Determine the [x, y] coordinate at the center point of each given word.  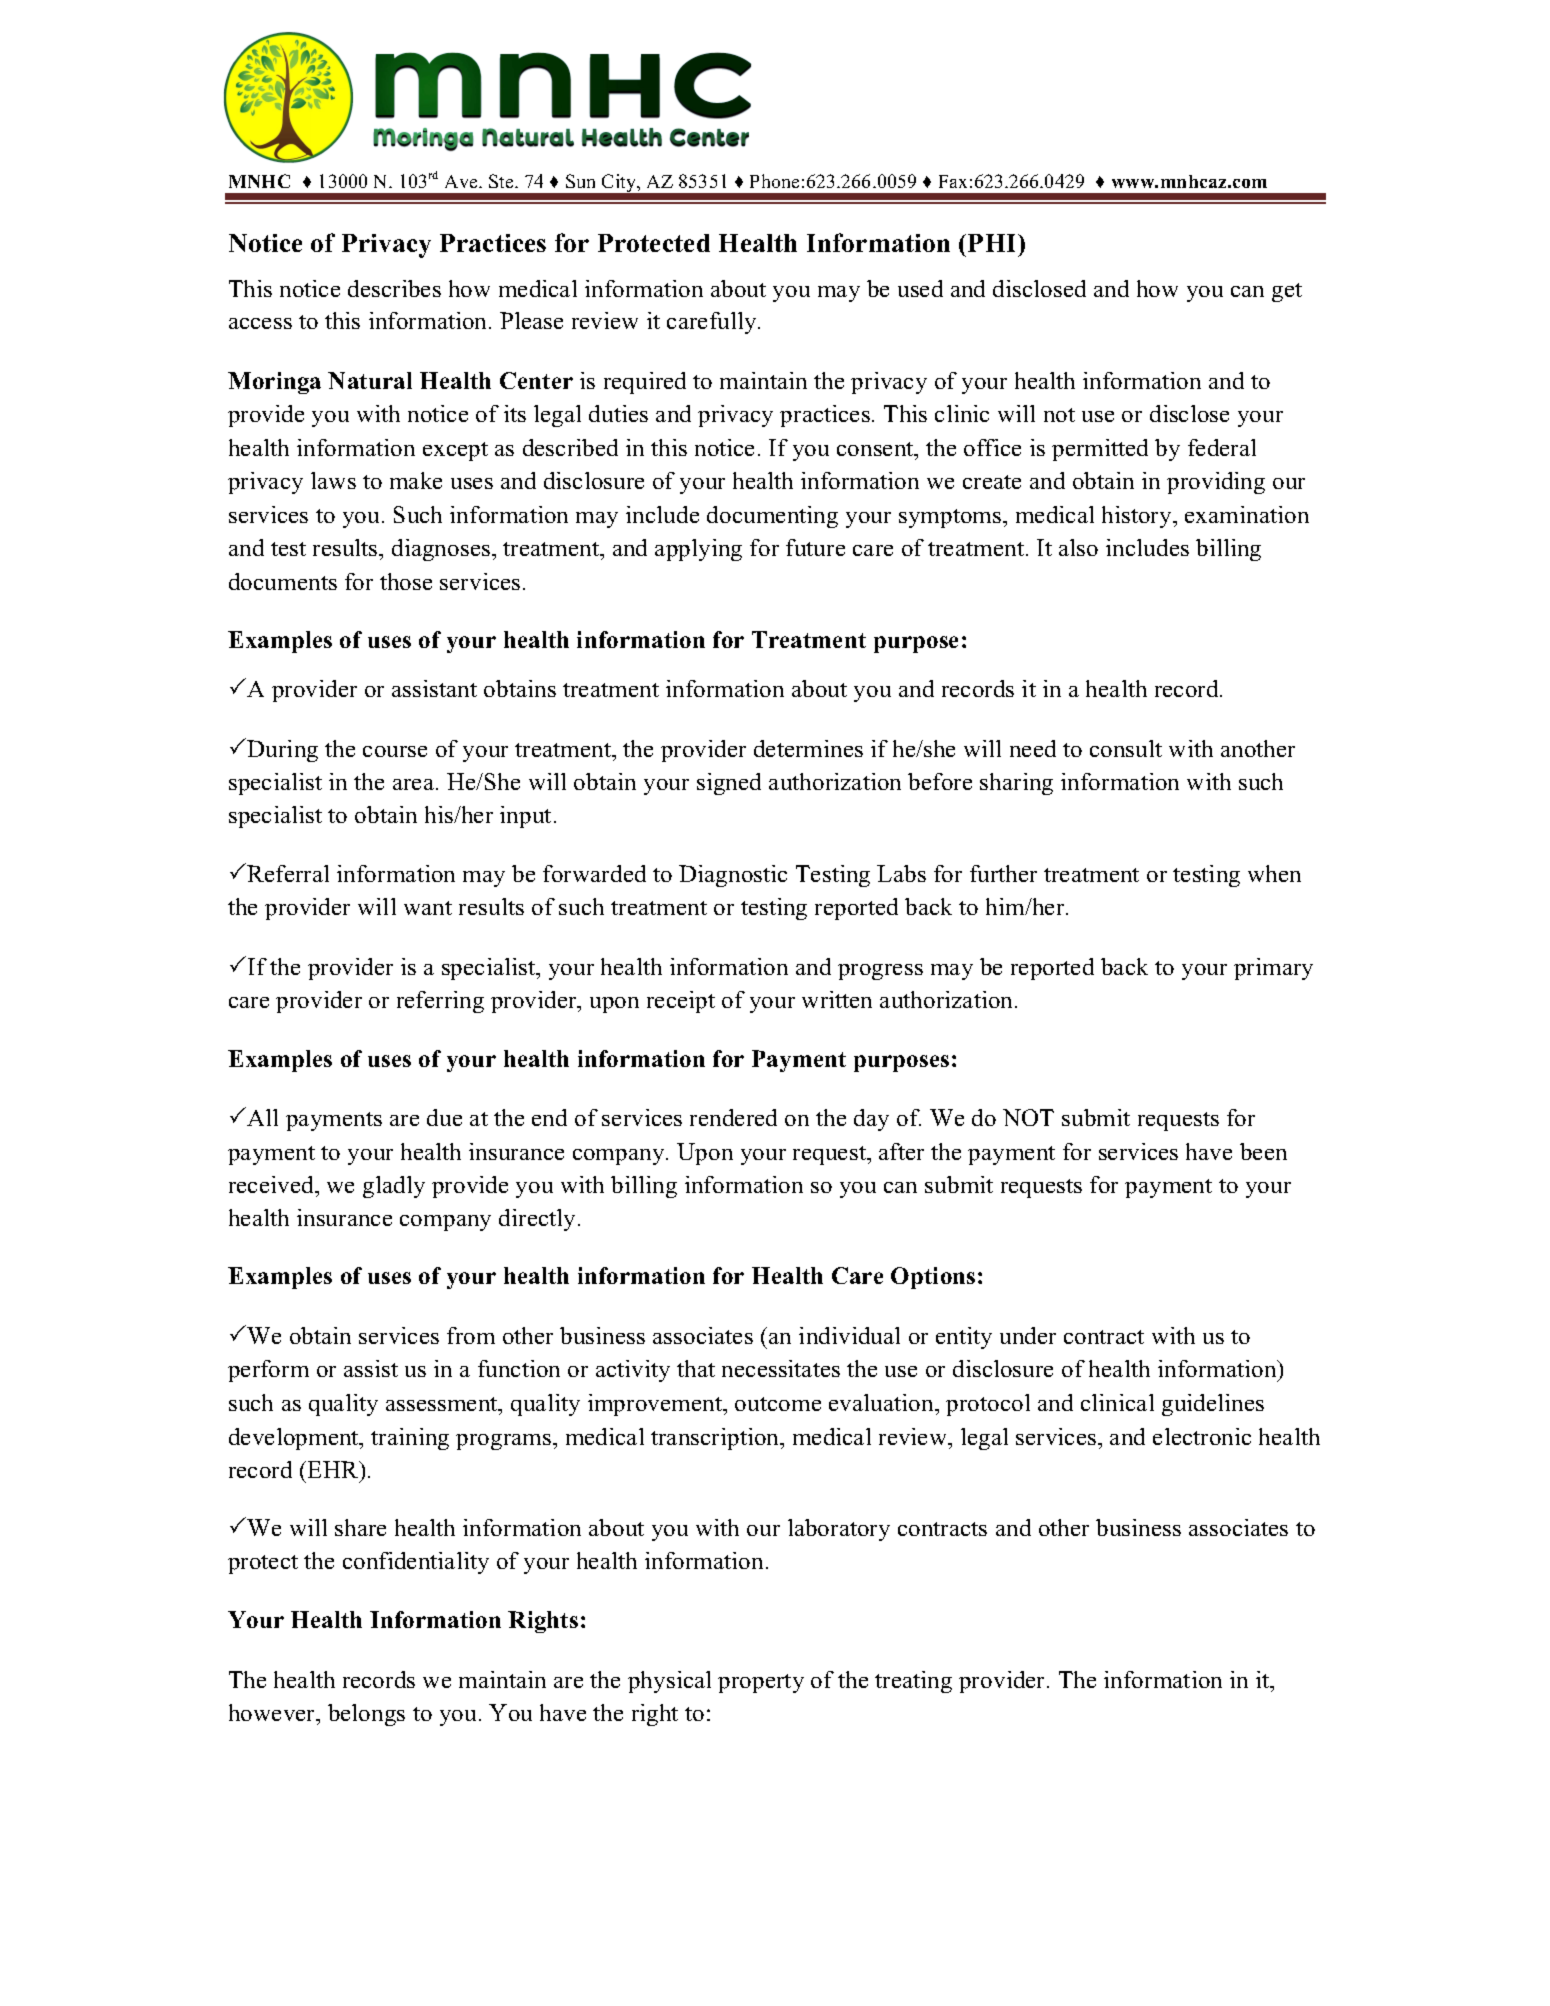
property [761, 1683]
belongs [366, 1715]
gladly [394, 1187]
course [395, 751]
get [1287, 292]
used [920, 288]
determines [808, 748]
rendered [733, 1117]
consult [1126, 748]
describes [394, 288]
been [1263, 1151]
